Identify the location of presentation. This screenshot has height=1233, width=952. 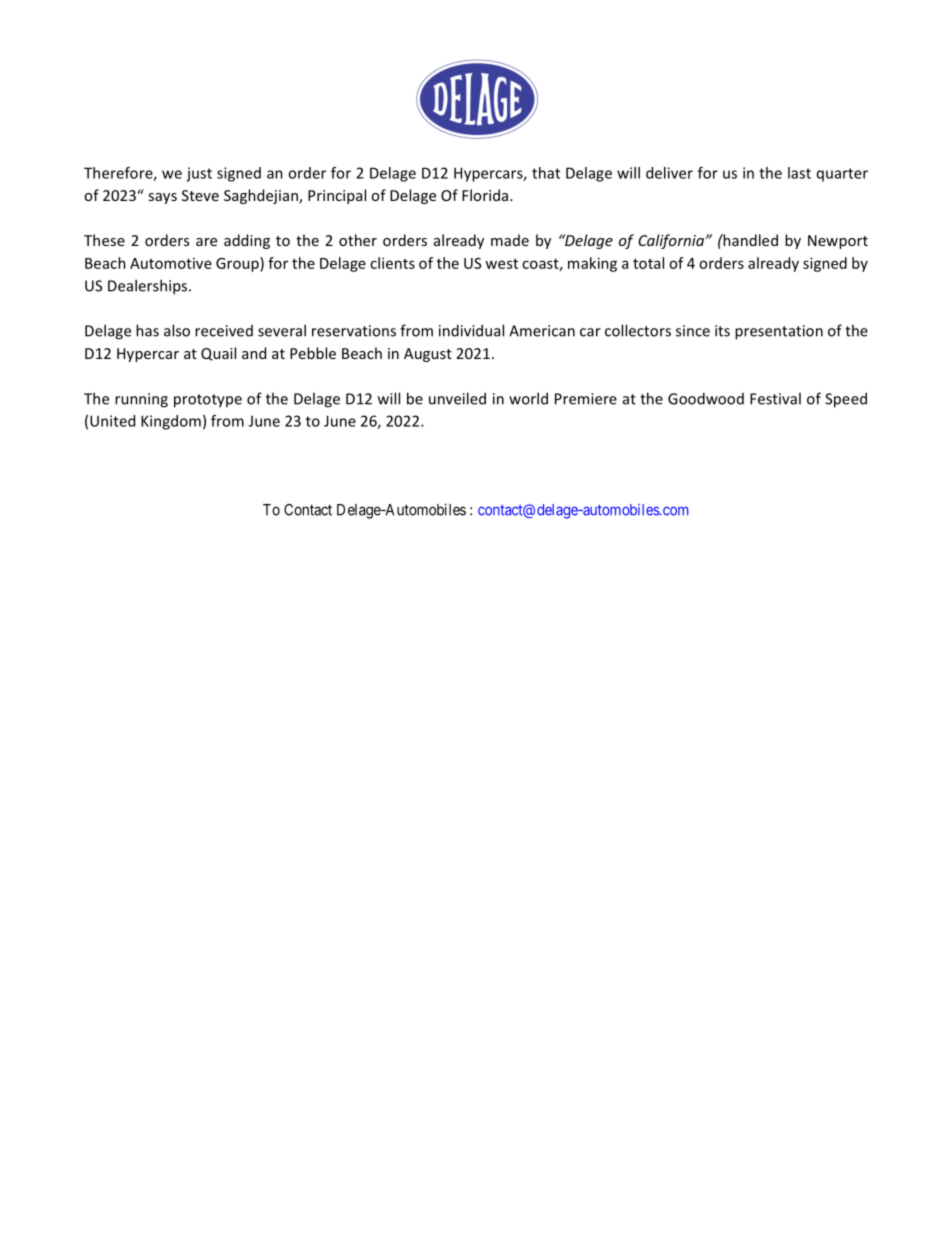
(779, 332).
